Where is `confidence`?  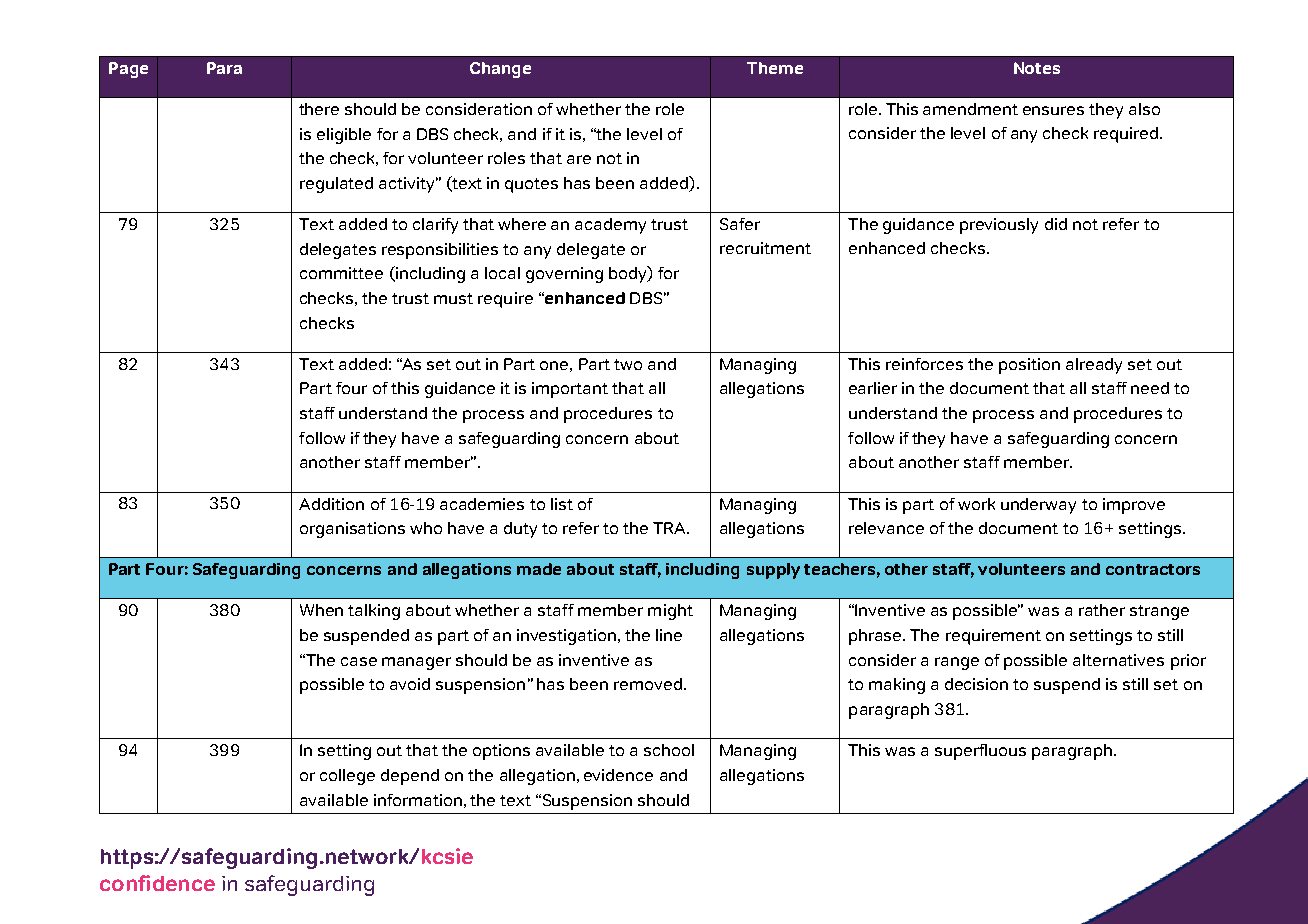 confidence is located at coordinates (157, 883).
